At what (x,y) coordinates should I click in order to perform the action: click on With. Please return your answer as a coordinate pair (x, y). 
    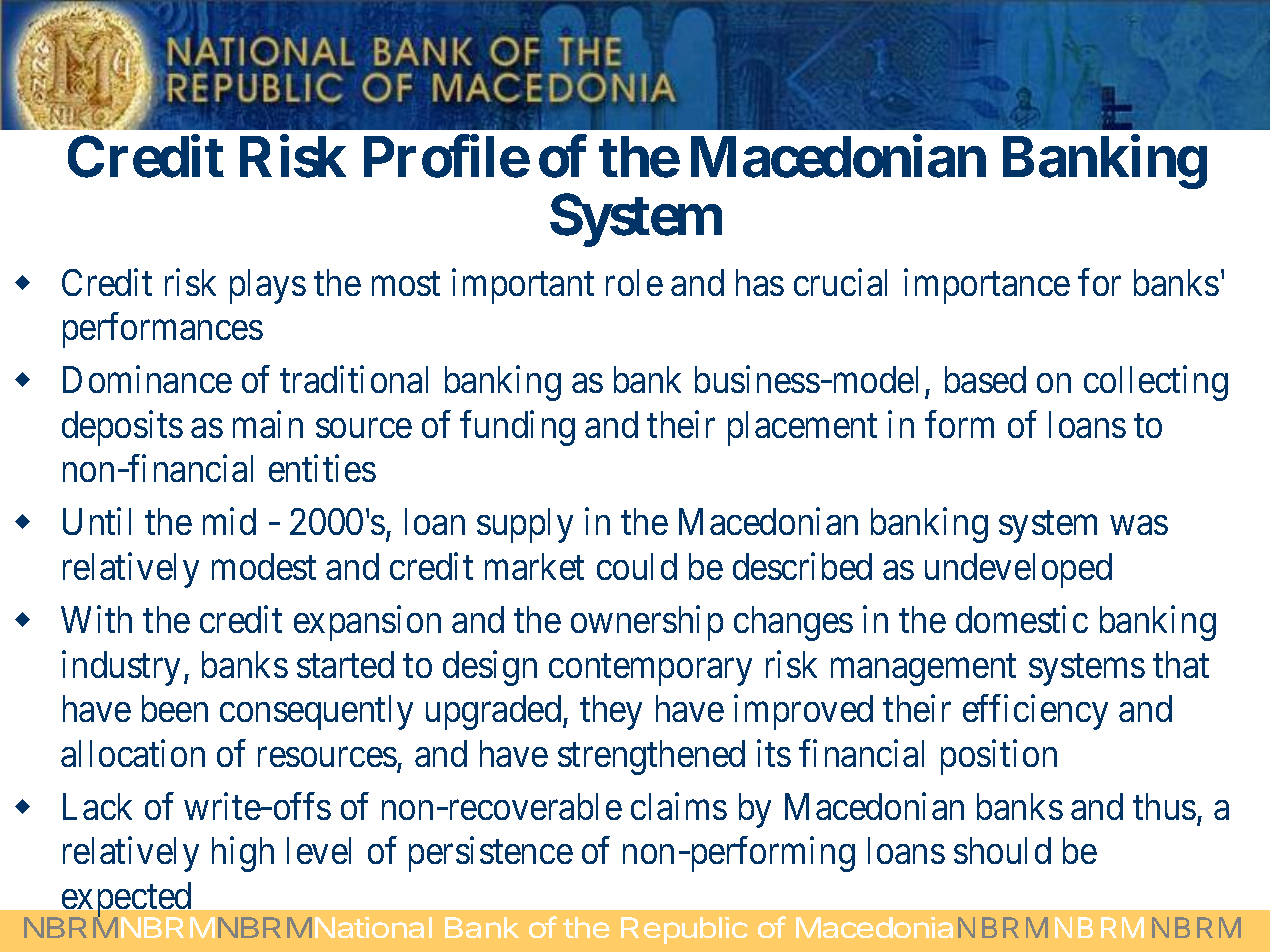
    Looking at the image, I should click on (96, 619).
